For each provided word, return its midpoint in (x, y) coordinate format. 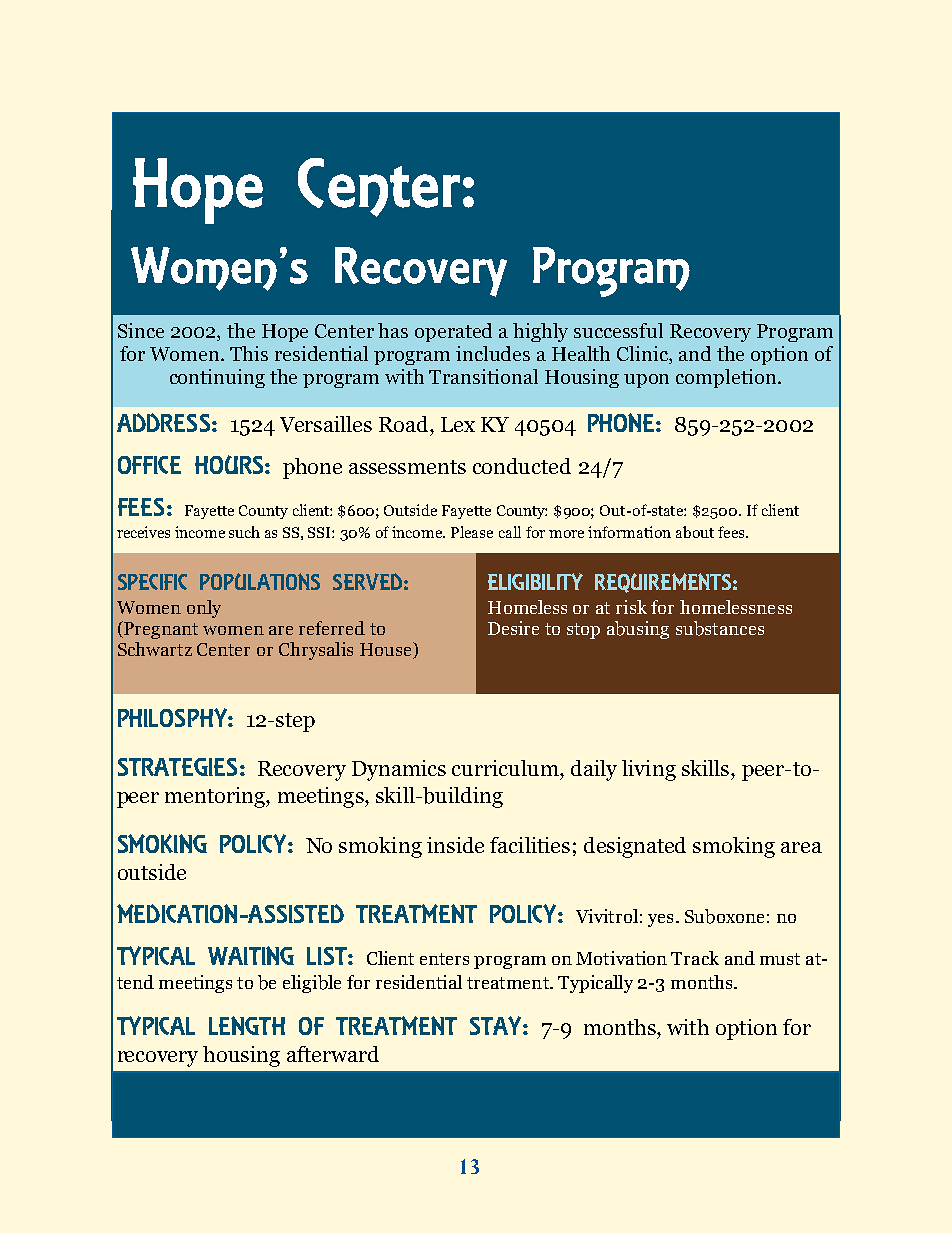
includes (493, 353)
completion (727, 378)
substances (720, 628)
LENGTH (247, 1025)
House (387, 650)
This (249, 353)
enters (444, 959)
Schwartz (155, 649)
